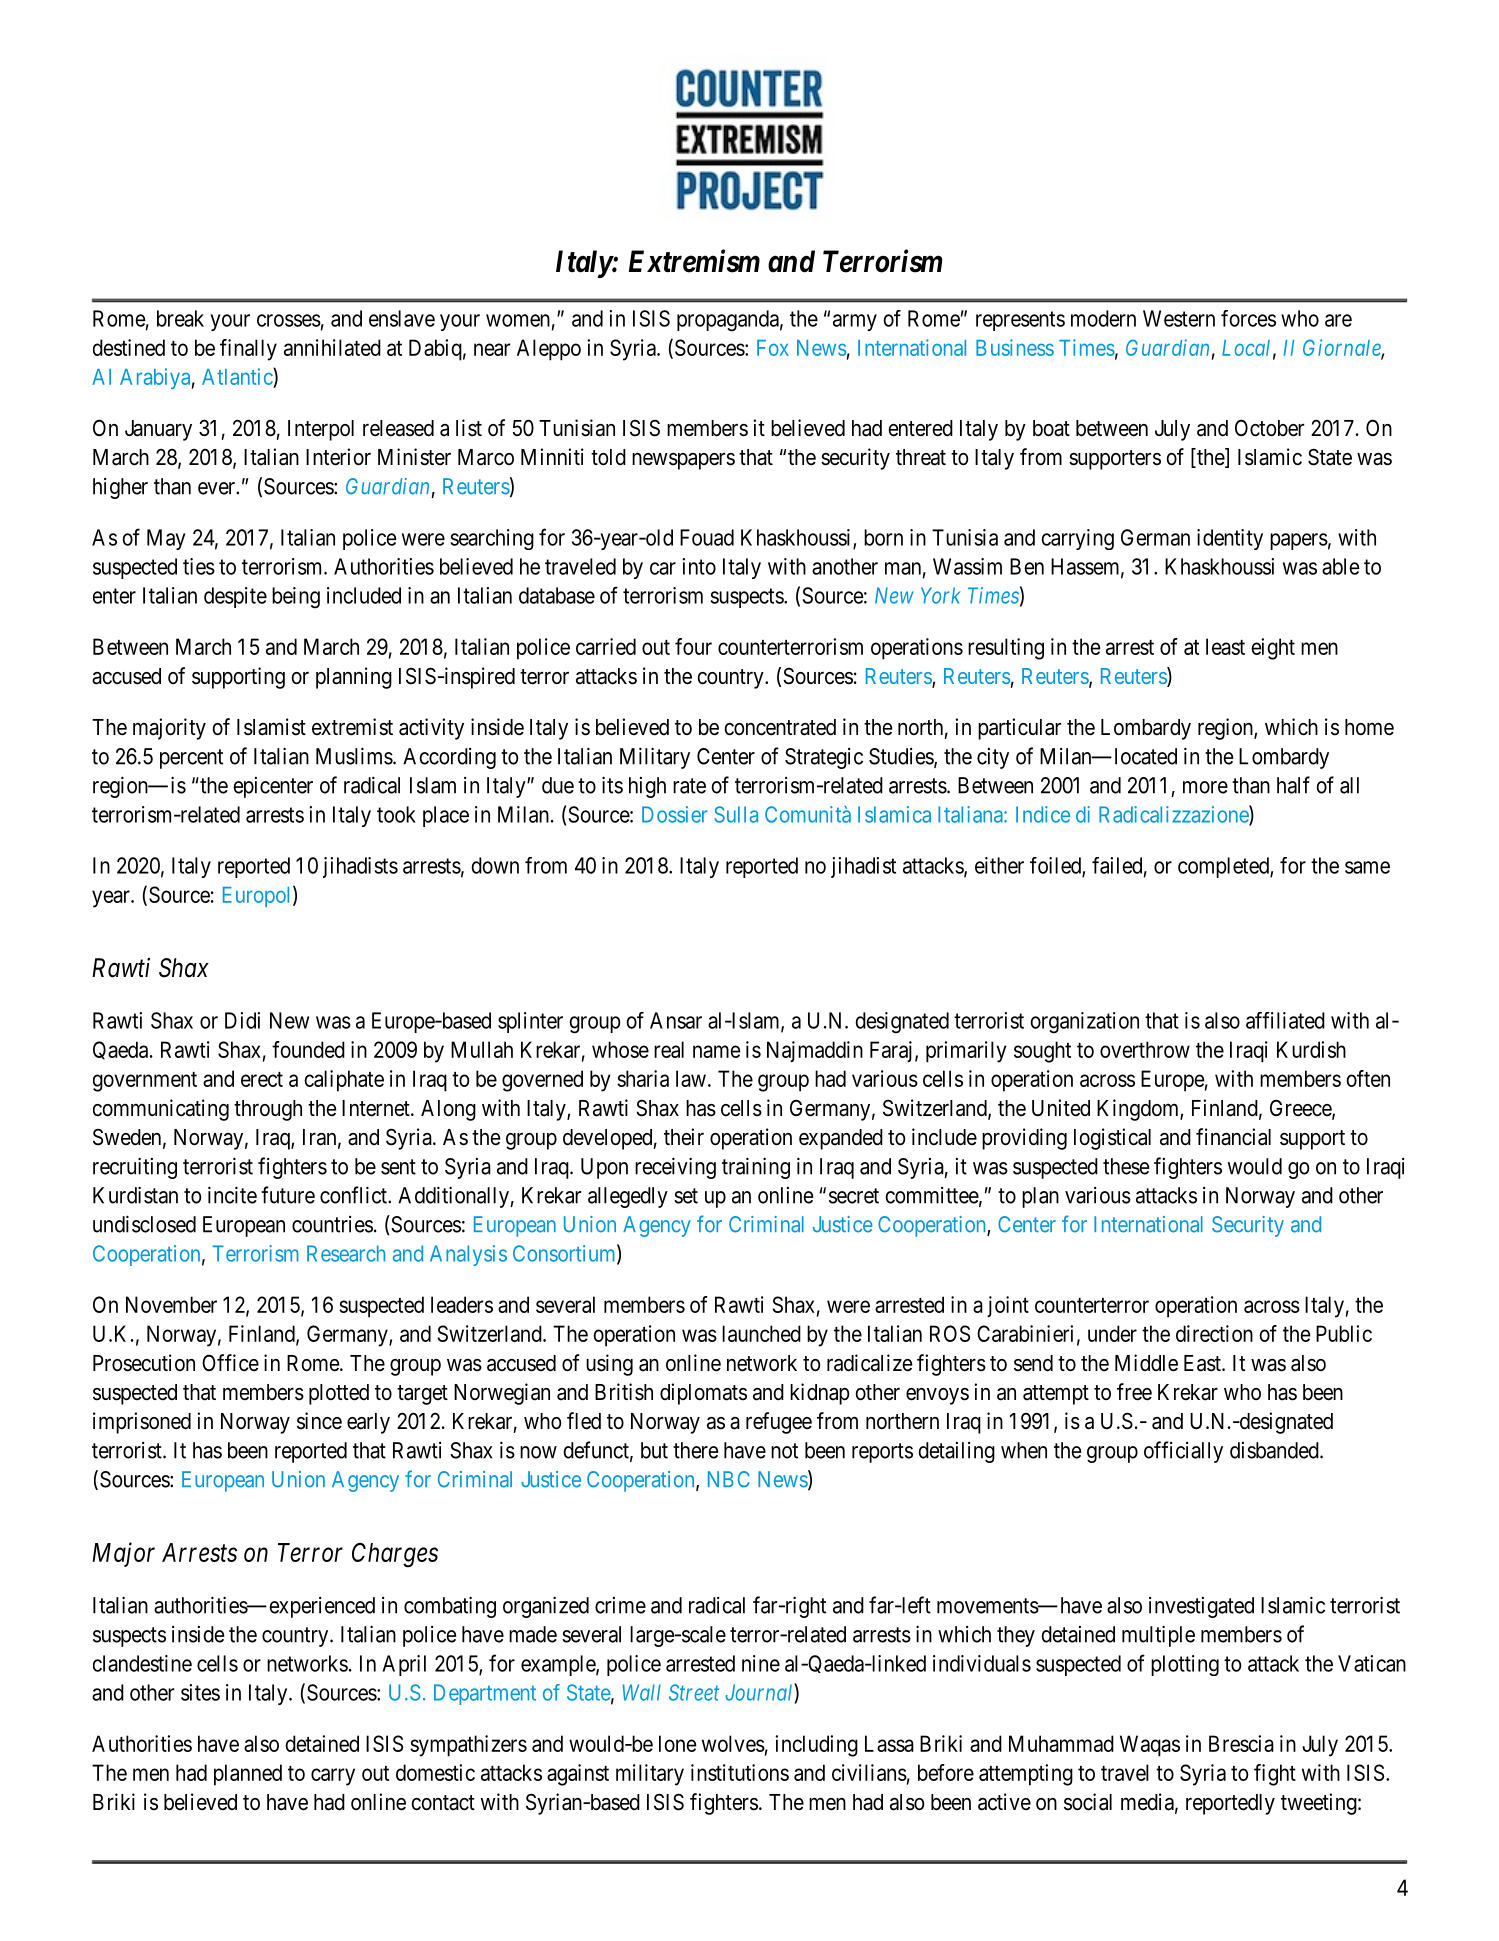  Describe the element at coordinates (756, 1168) in the image. I see `training` at that location.
